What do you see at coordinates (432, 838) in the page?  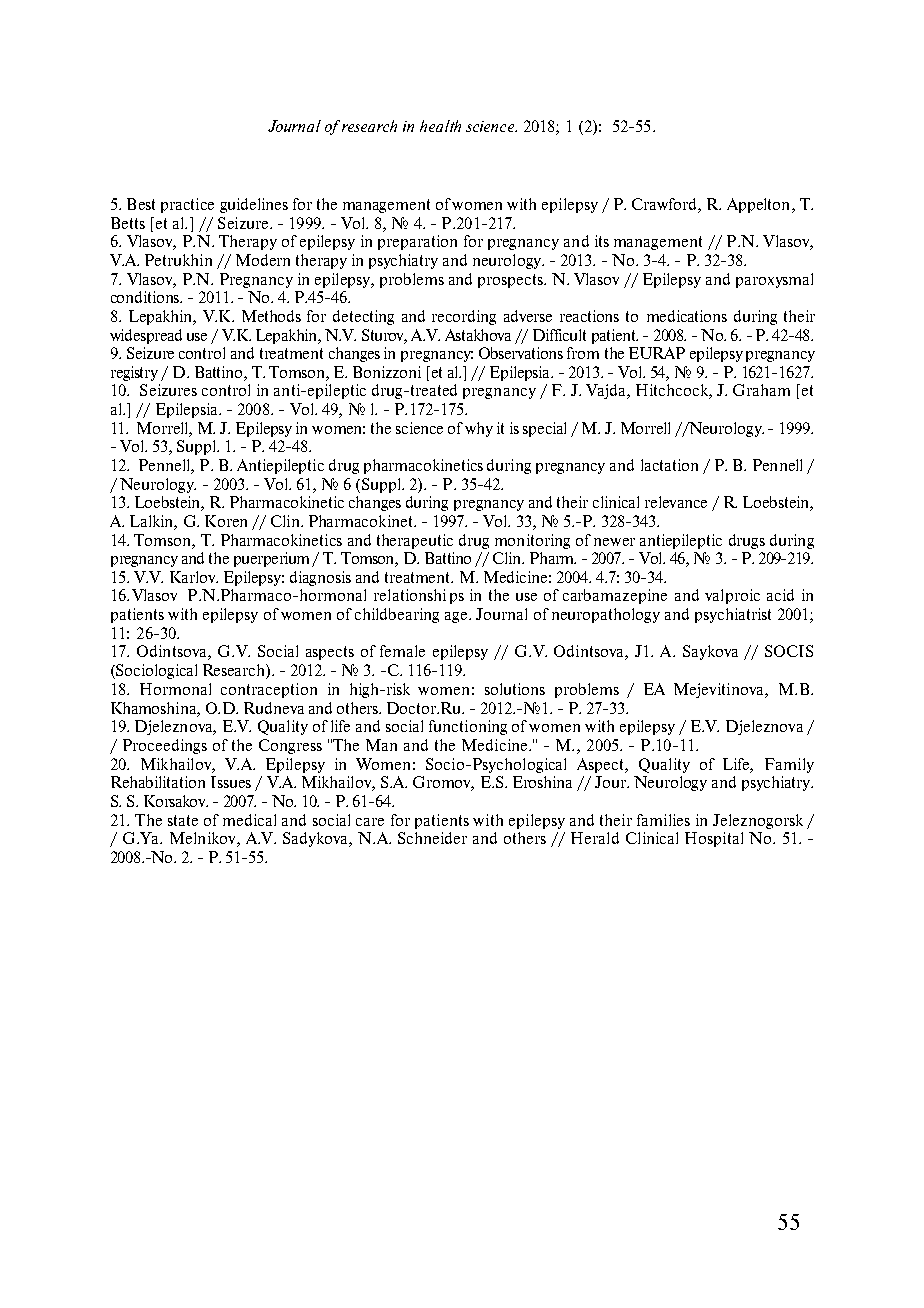 I see `Schneider` at bounding box center [432, 838].
